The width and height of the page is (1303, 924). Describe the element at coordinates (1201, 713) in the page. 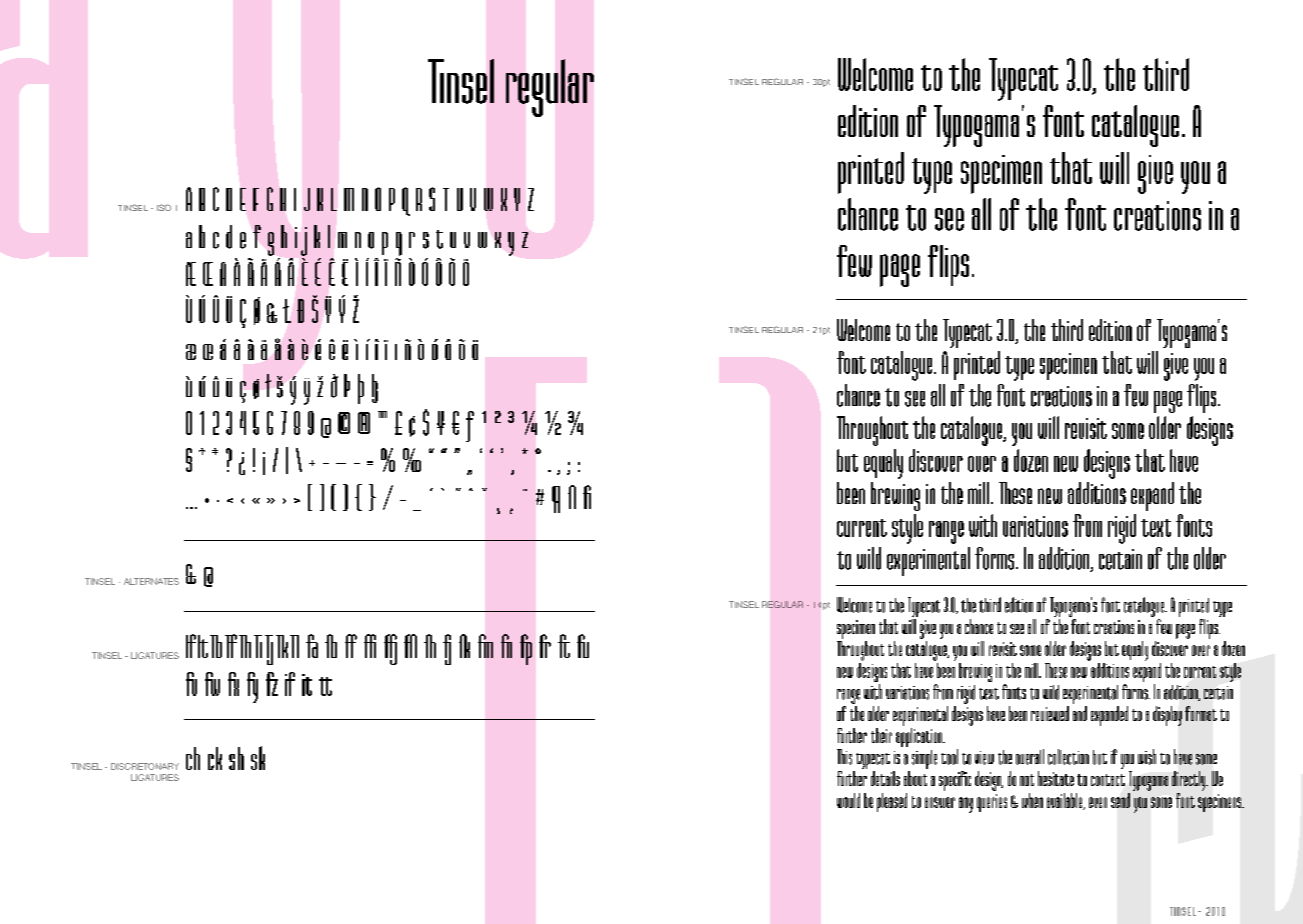

I see `format` at that location.
